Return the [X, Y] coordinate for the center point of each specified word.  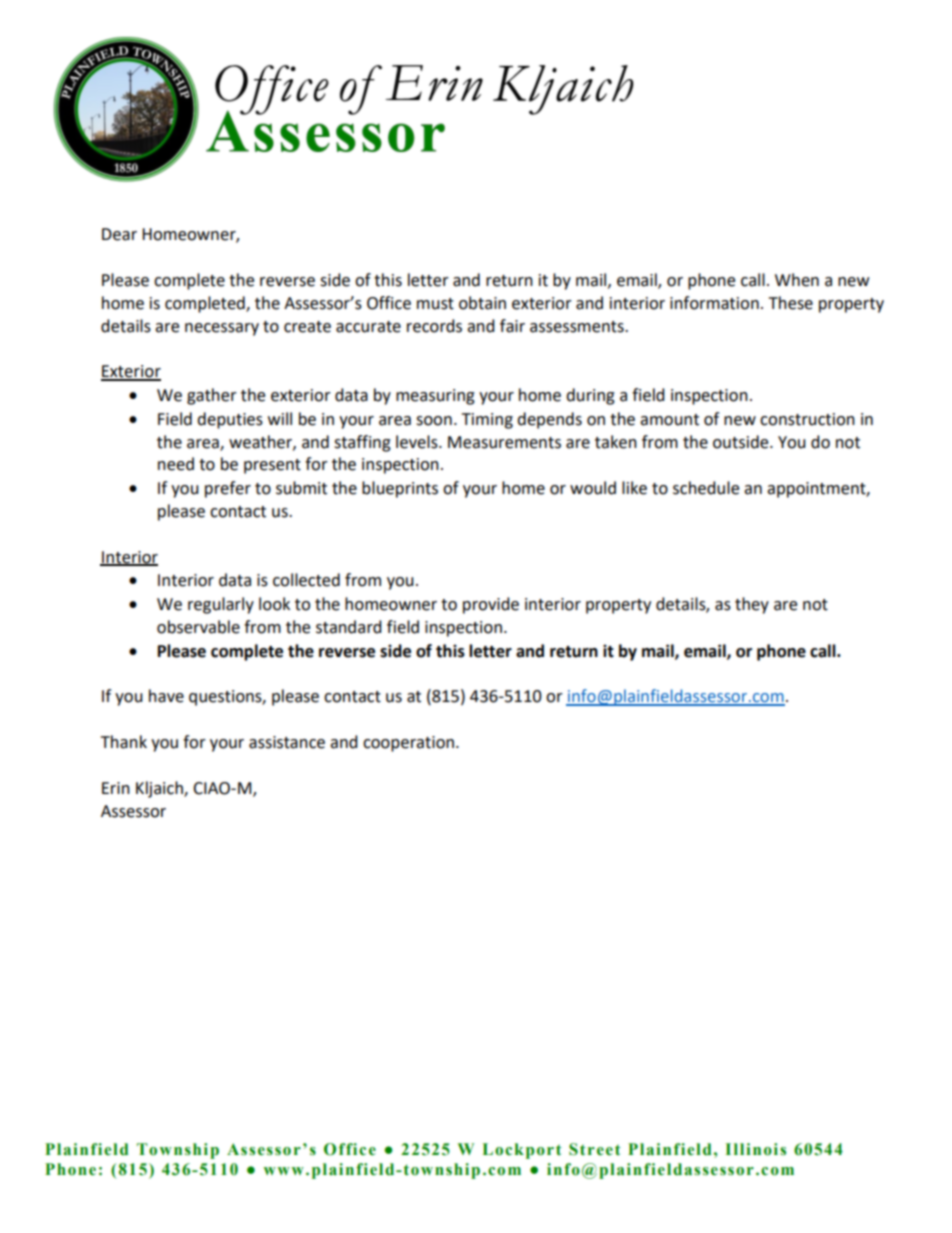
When [797, 280]
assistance [287, 742]
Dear [119, 234]
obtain [482, 303]
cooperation [408, 744]
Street [595, 1149]
